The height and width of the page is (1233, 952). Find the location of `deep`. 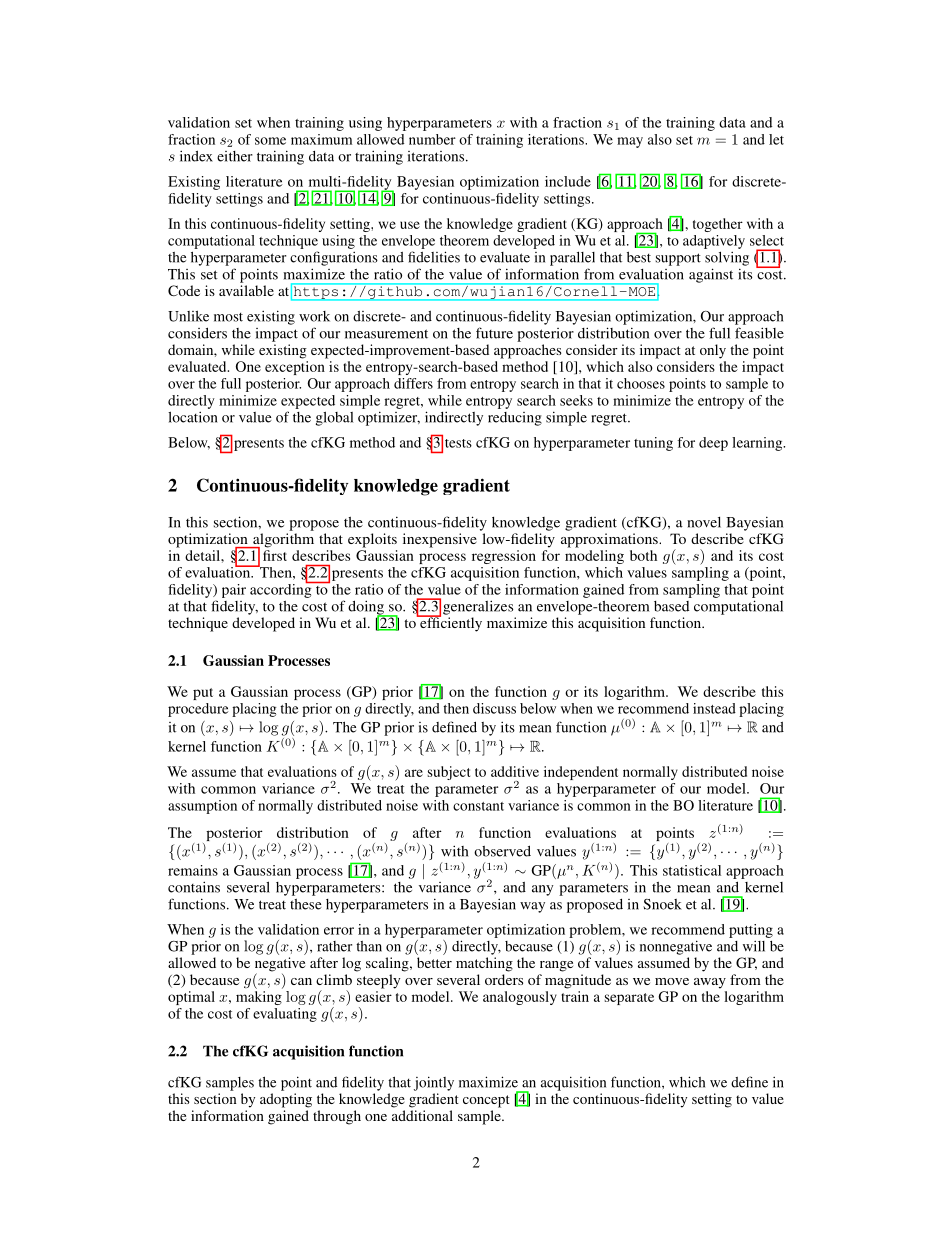

deep is located at coordinates (713, 444).
